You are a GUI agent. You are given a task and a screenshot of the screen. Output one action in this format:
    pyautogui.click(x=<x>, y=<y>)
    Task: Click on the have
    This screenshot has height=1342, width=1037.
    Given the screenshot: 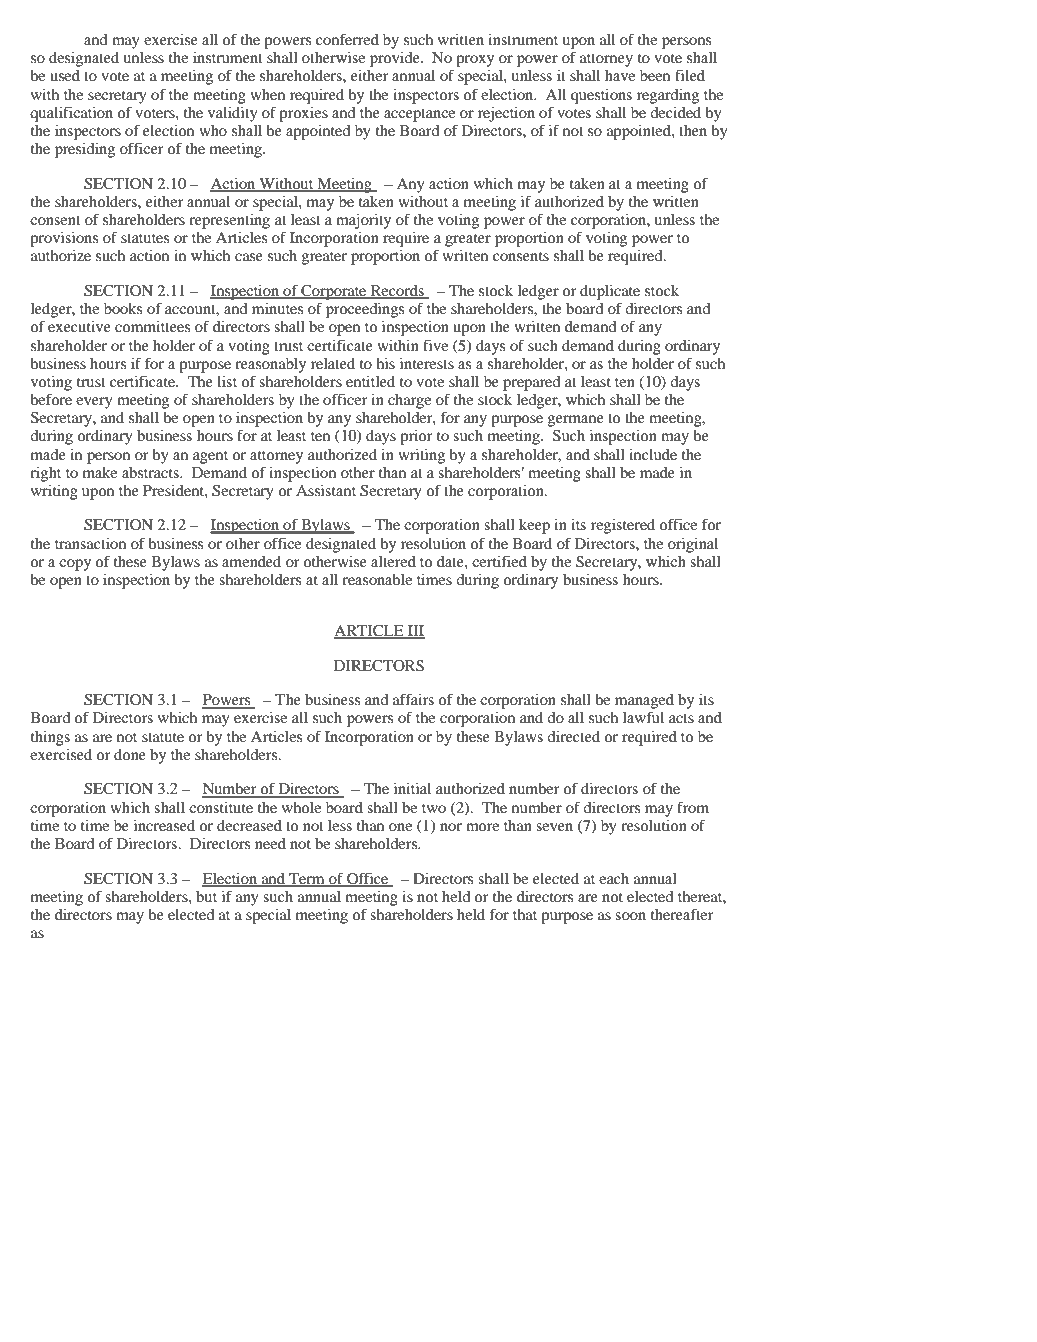 What is the action you would take?
    pyautogui.click(x=620, y=75)
